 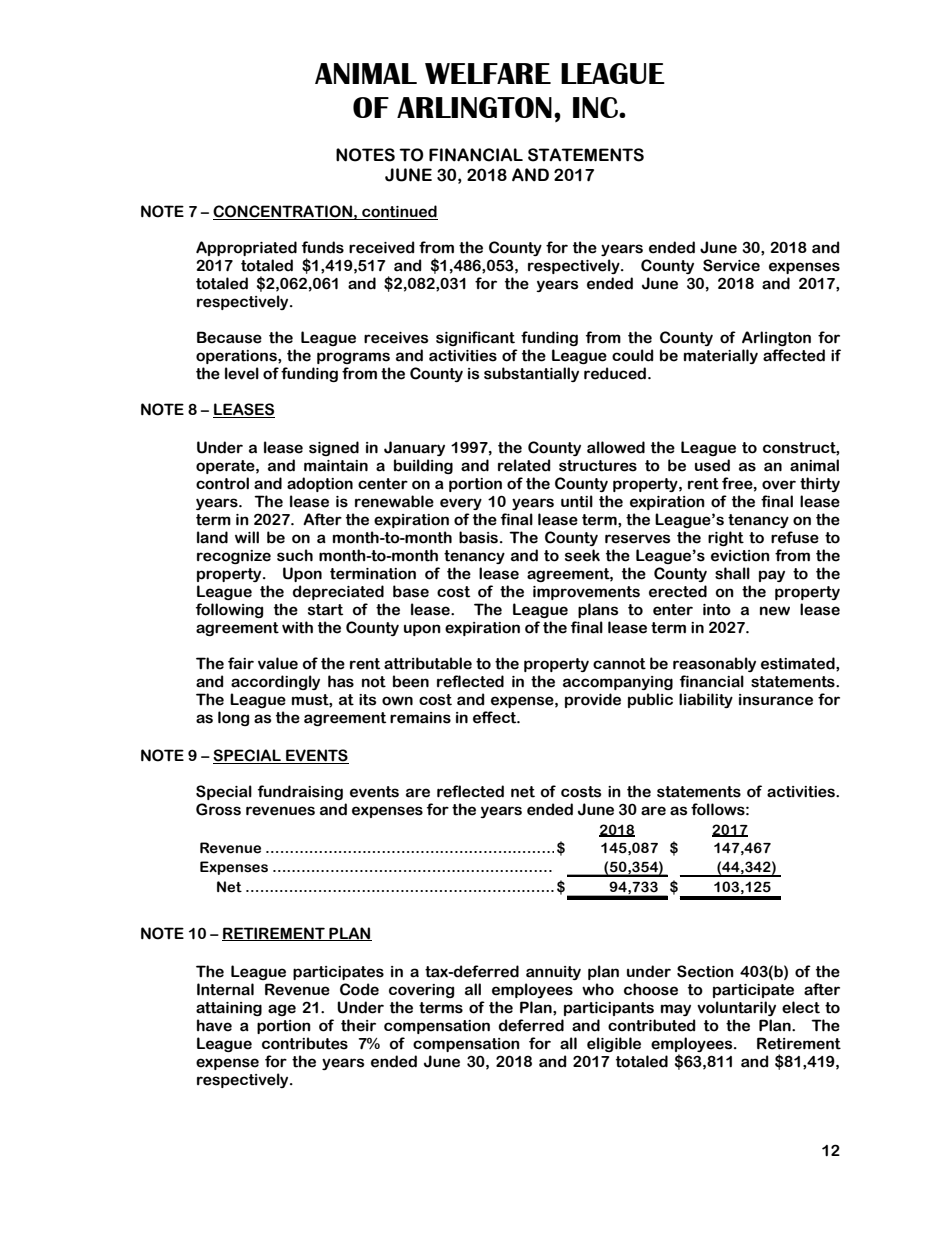 I want to click on basis, so click(x=478, y=537).
